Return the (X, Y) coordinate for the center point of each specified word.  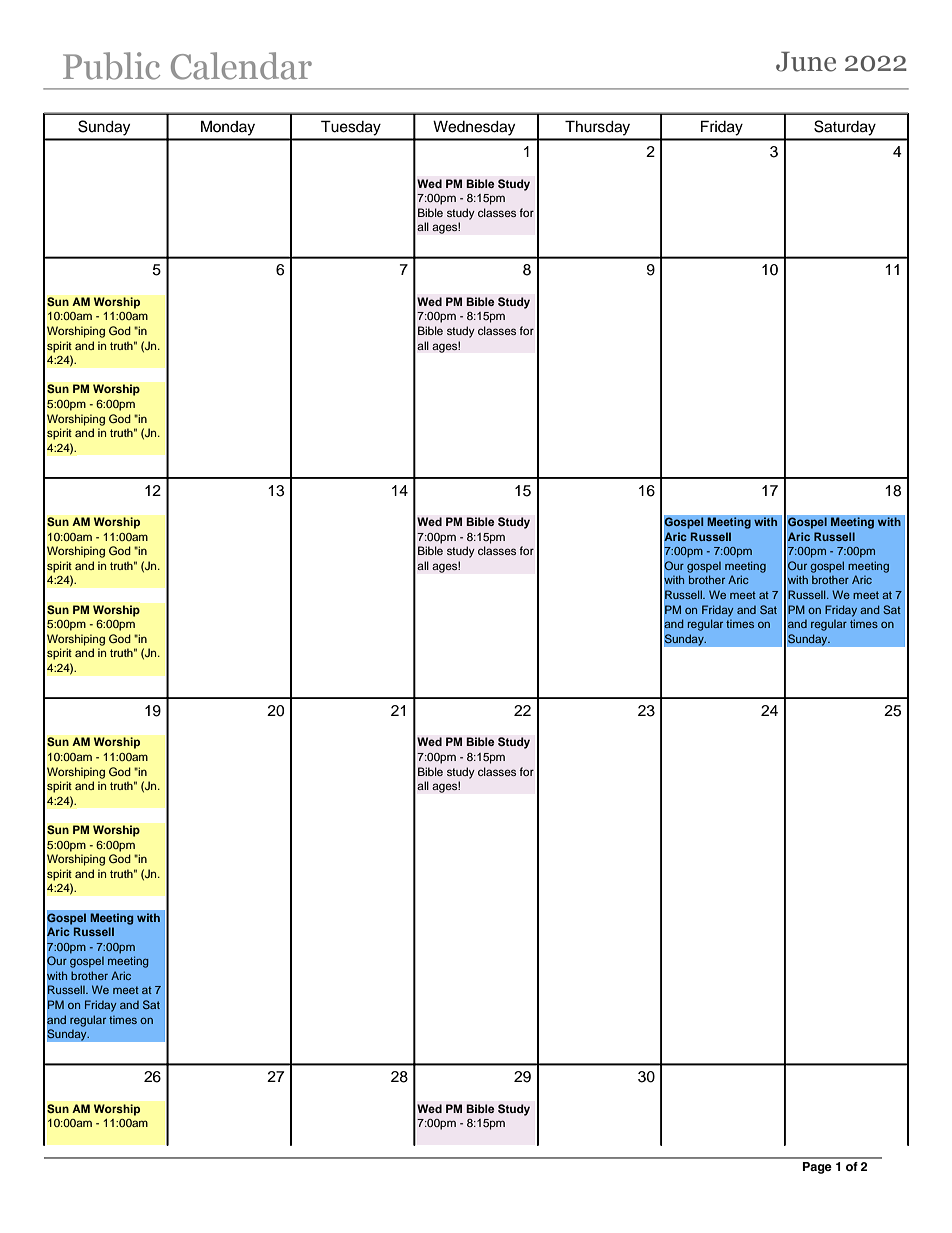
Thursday (597, 128)
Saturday (845, 128)
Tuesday (351, 128)
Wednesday (474, 128)
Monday (228, 128)
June (806, 62)
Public (111, 66)
